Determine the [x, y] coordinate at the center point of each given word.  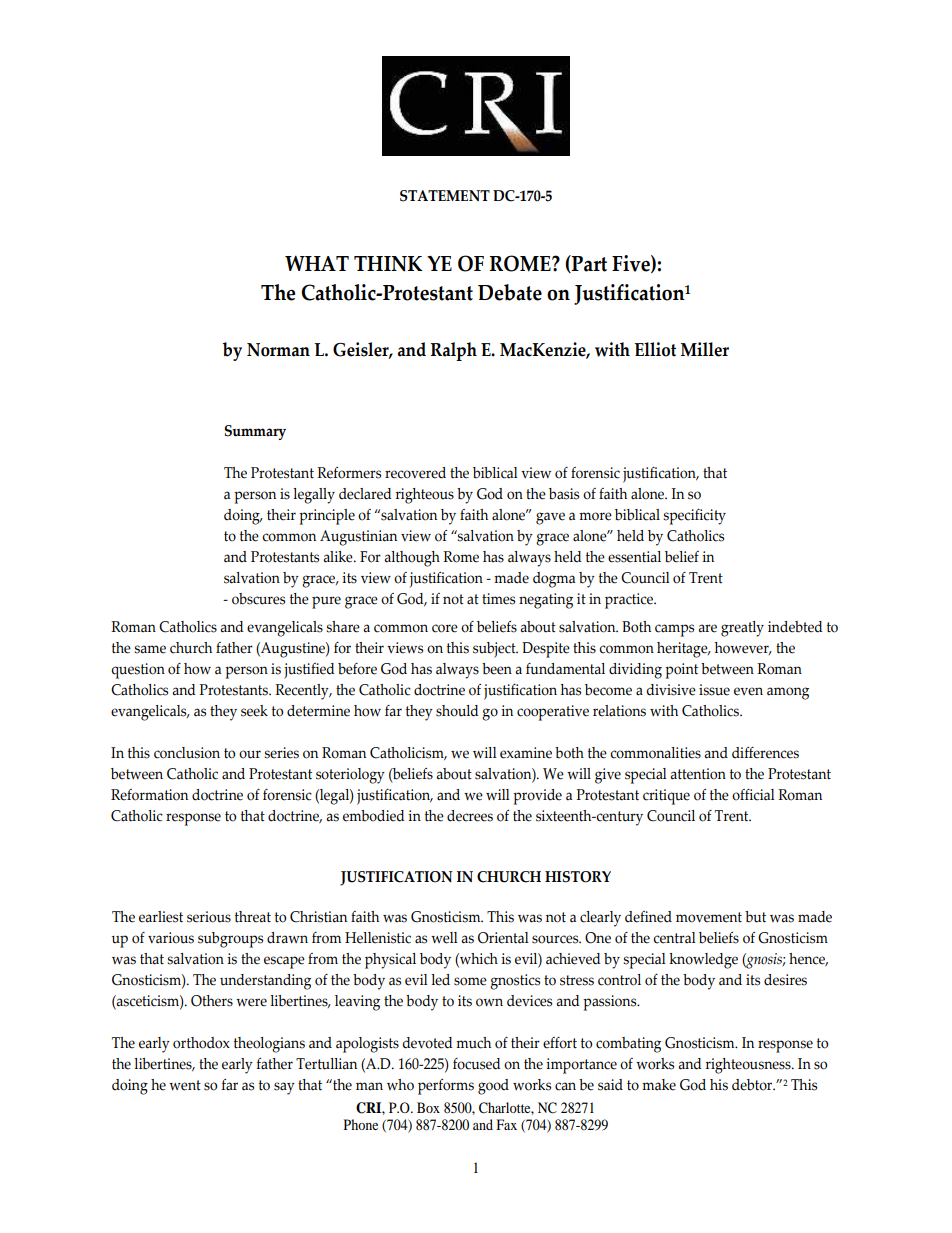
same [150, 649]
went [185, 1085]
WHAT [317, 263]
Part [588, 264]
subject [495, 650]
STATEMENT [445, 196]
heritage [683, 650]
